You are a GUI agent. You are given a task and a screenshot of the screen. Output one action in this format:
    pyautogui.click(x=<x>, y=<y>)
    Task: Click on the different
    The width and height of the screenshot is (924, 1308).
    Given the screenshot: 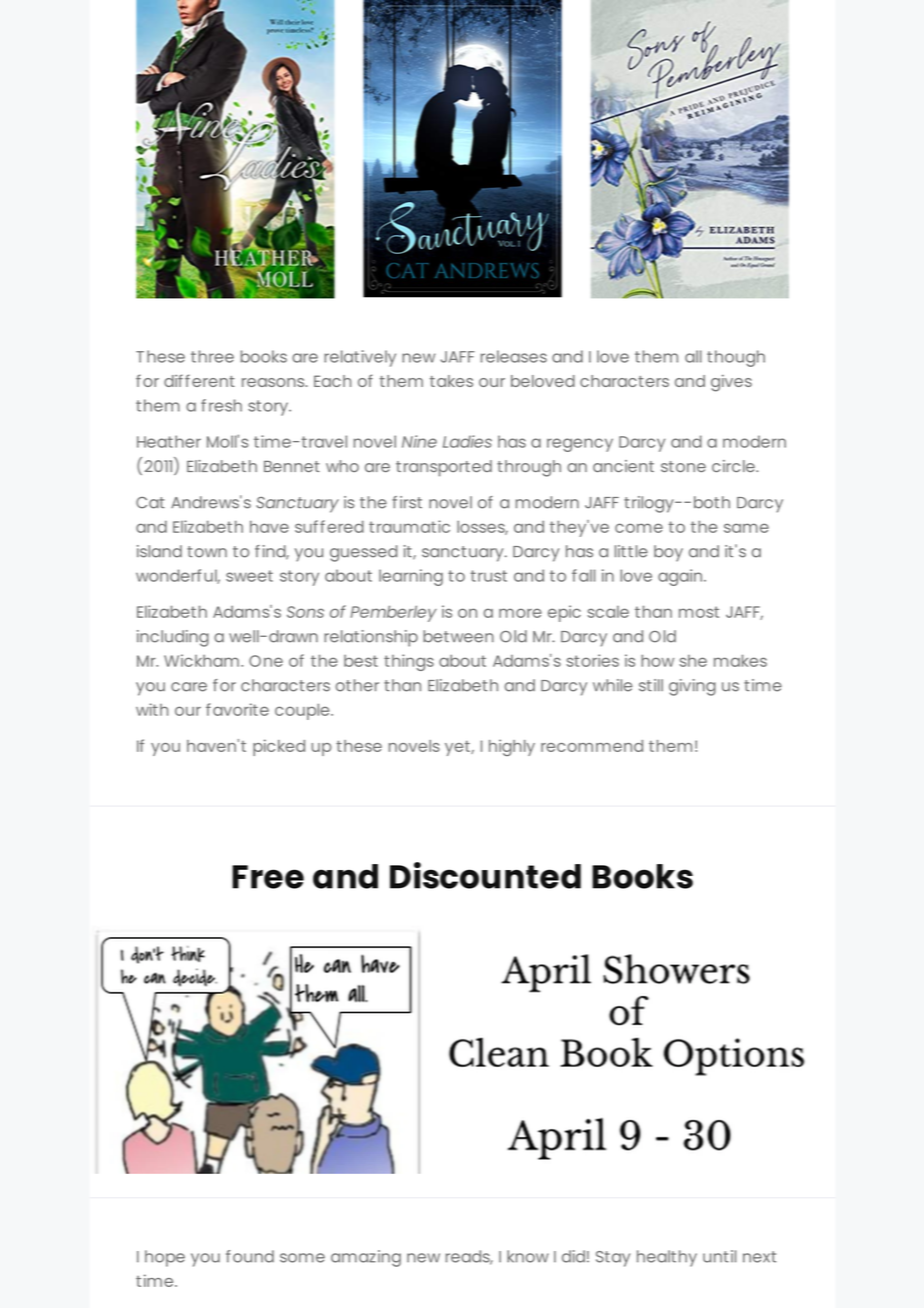 What is the action you would take?
    pyautogui.click(x=199, y=380)
